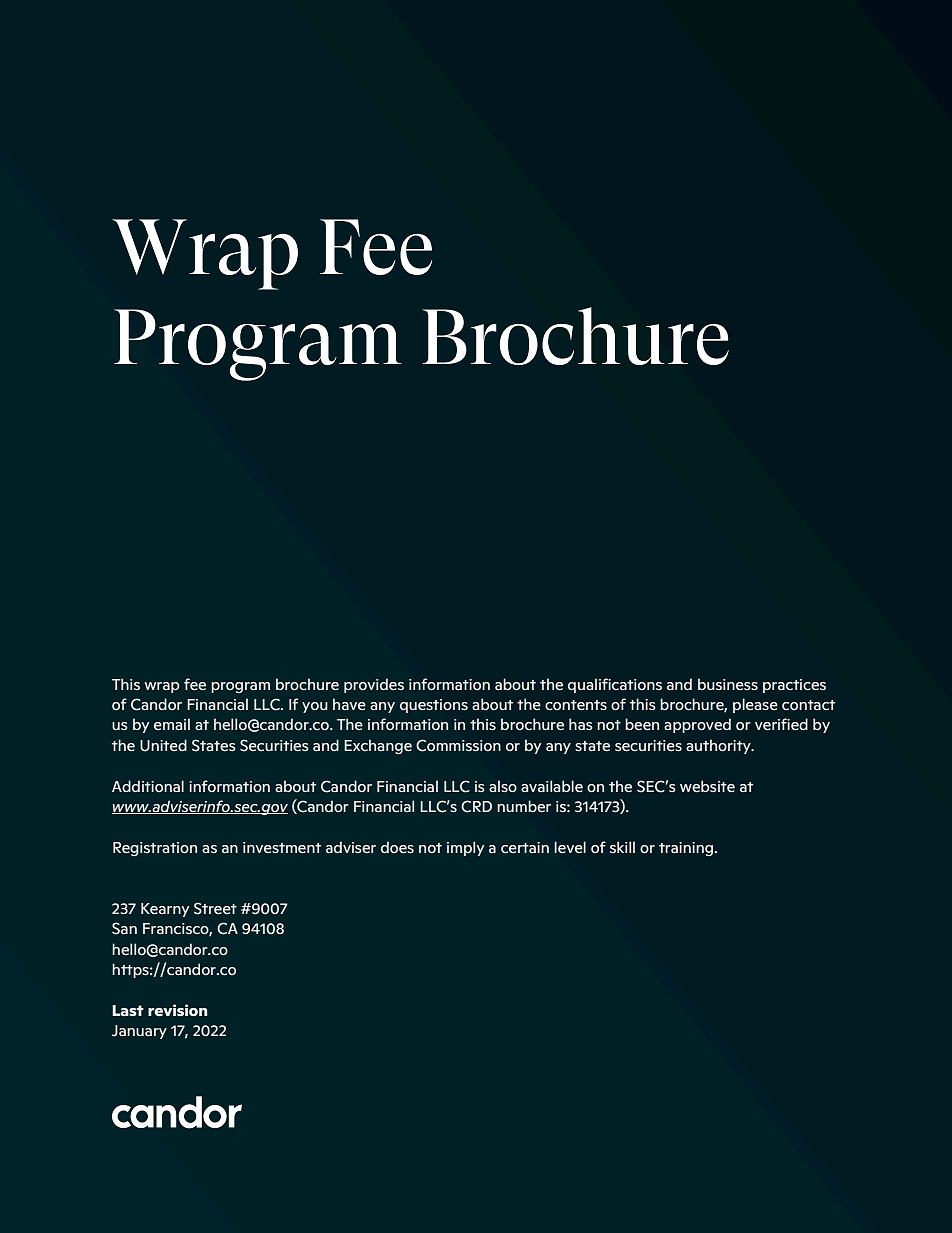 Image resolution: width=952 pixels, height=1233 pixels. I want to click on Registration, so click(155, 849).
